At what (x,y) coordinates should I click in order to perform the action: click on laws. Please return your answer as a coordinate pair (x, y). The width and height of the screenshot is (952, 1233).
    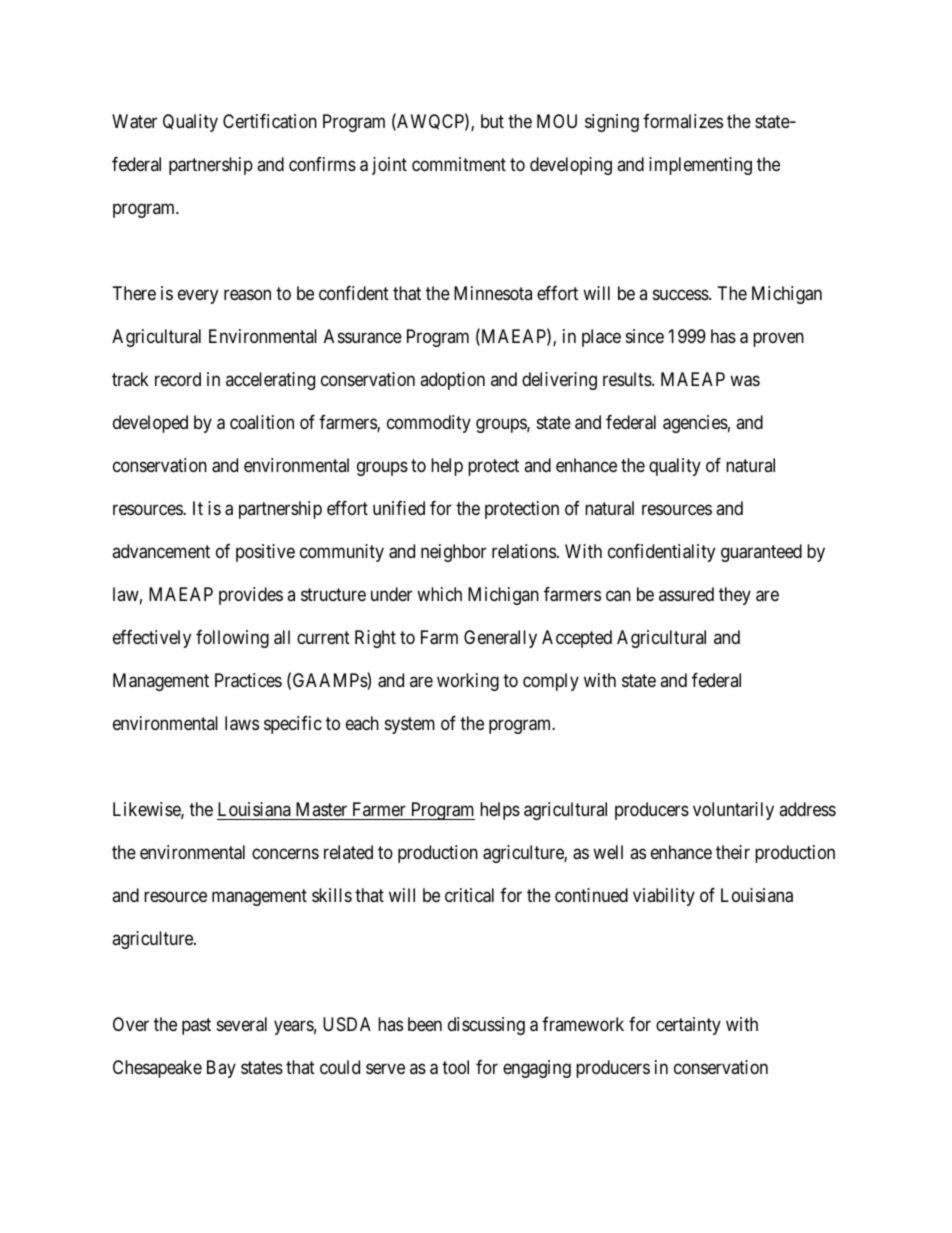
    Looking at the image, I should click on (242, 723).
